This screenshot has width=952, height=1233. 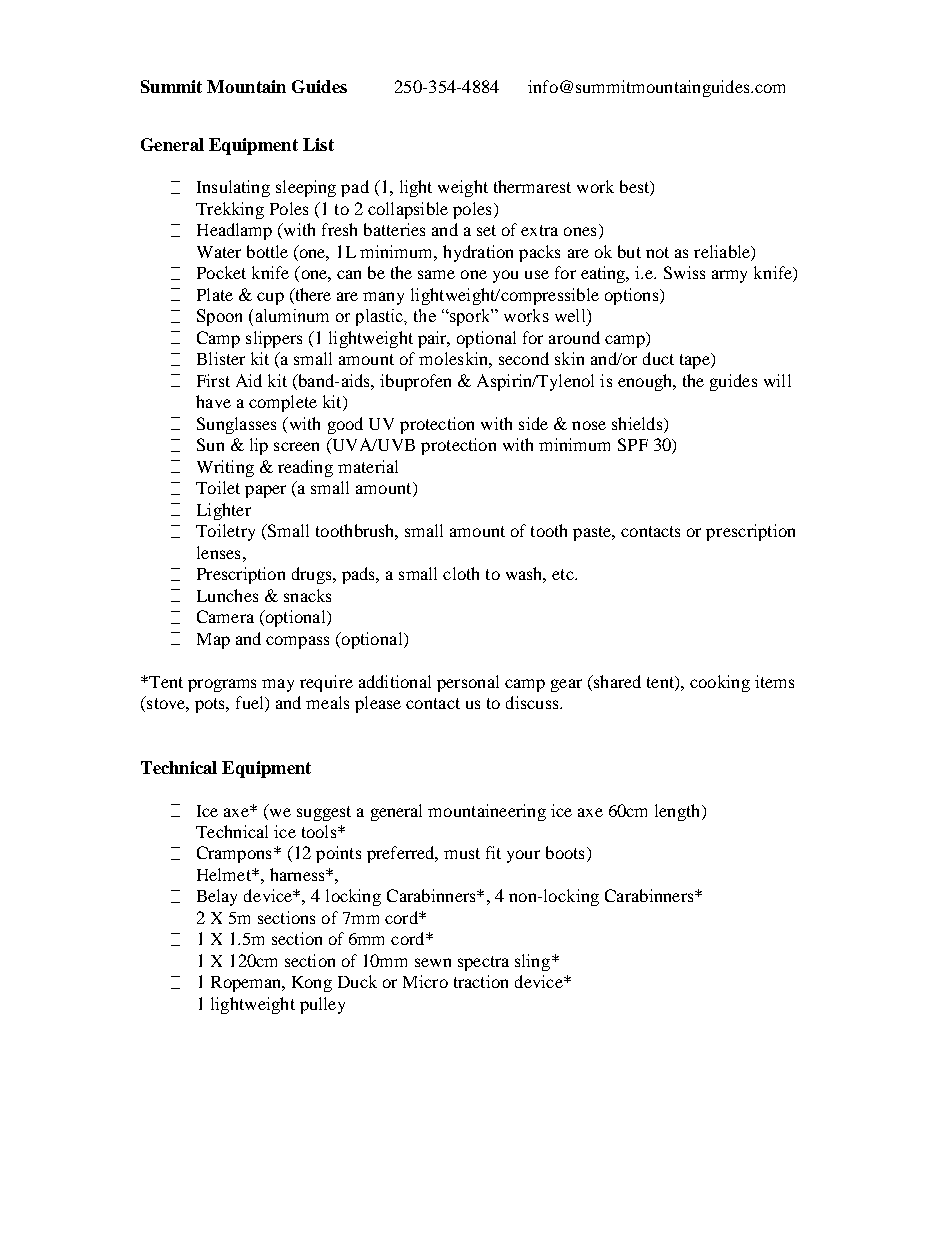 What do you see at coordinates (481, 981) in the screenshot?
I see `traction` at bounding box center [481, 981].
